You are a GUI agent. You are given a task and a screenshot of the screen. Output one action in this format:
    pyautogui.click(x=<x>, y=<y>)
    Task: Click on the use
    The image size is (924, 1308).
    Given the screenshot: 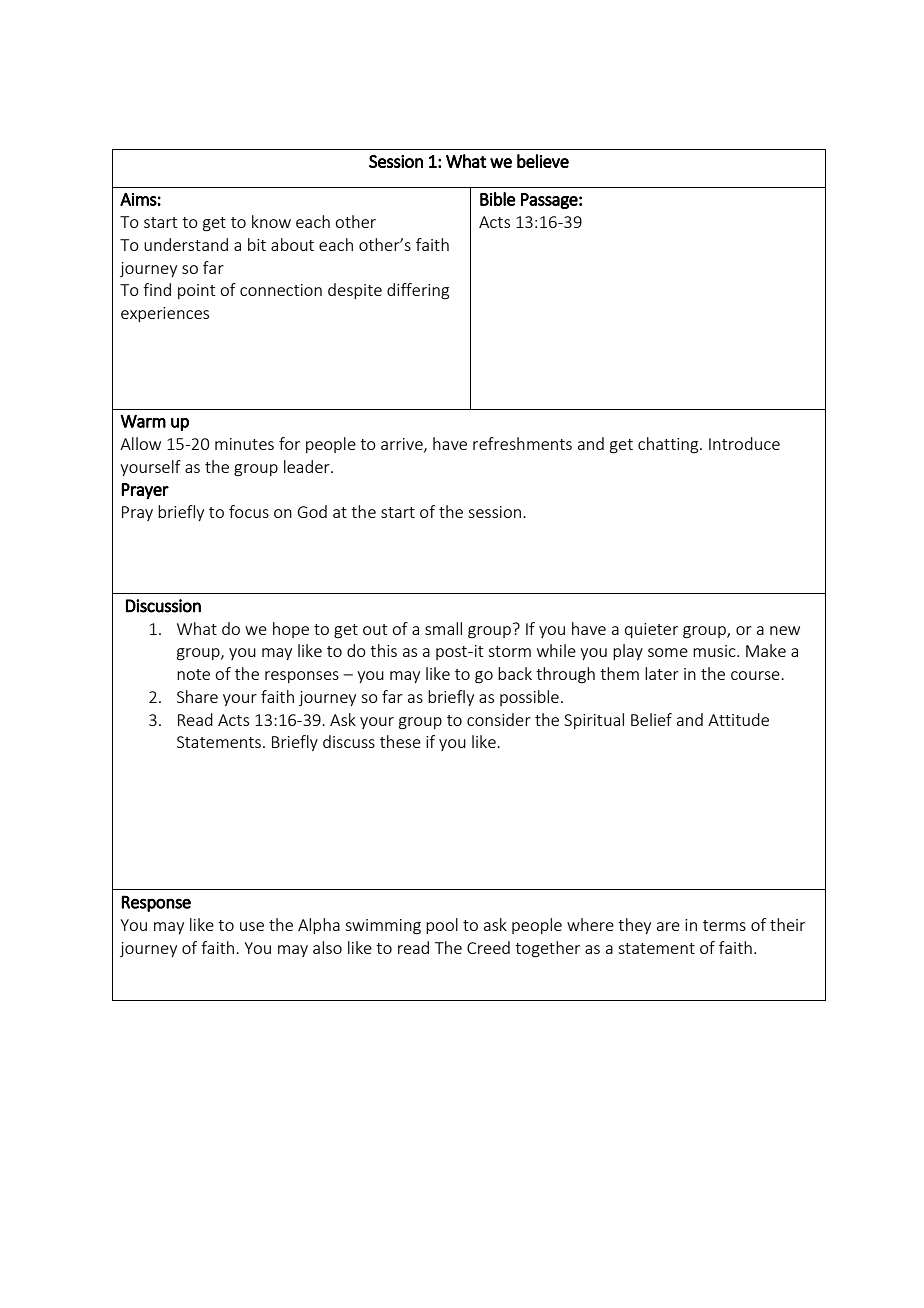 What is the action you would take?
    pyautogui.click(x=252, y=926)
